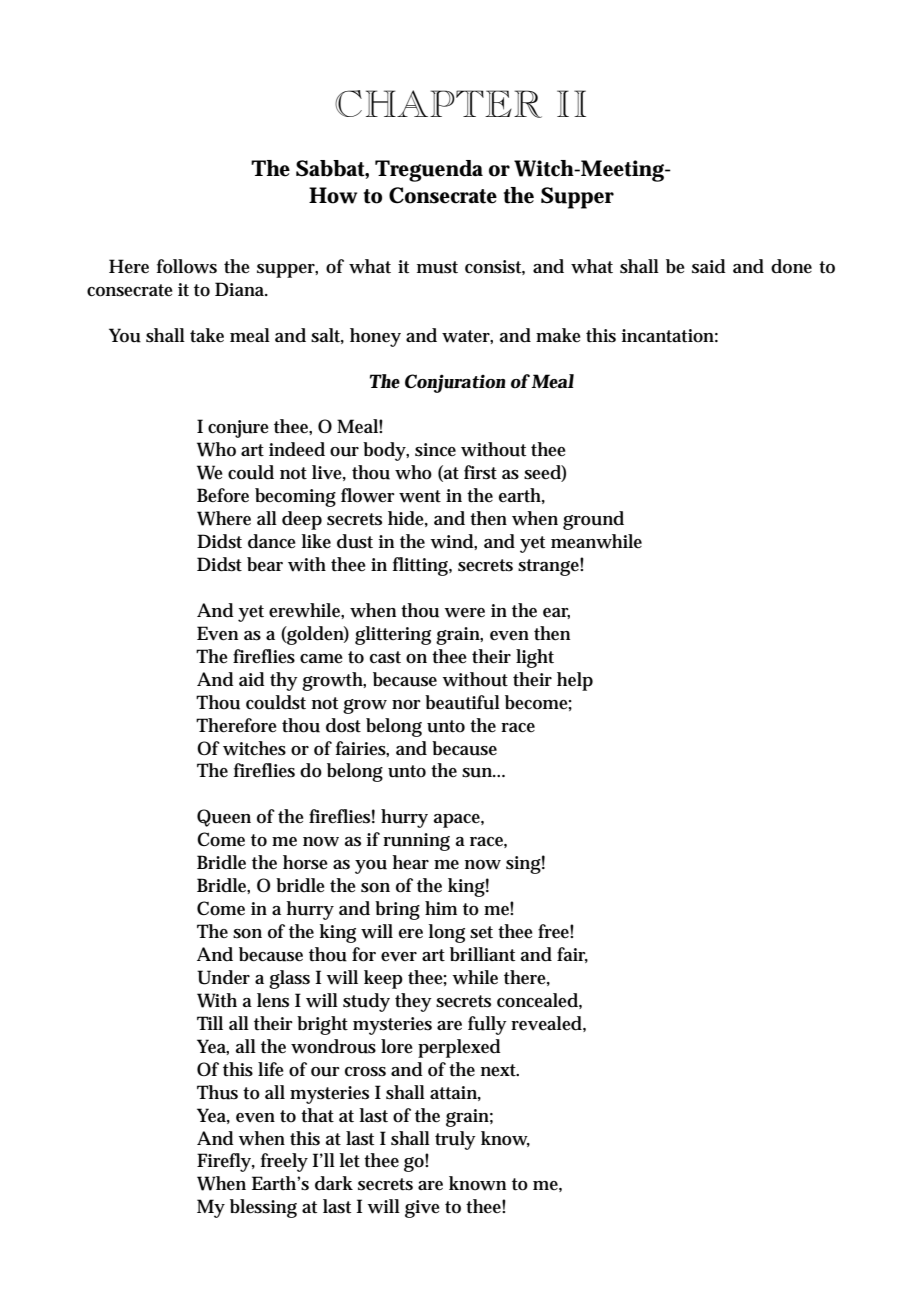  Describe the element at coordinates (187, 266) in the document. I see `follows` at that location.
